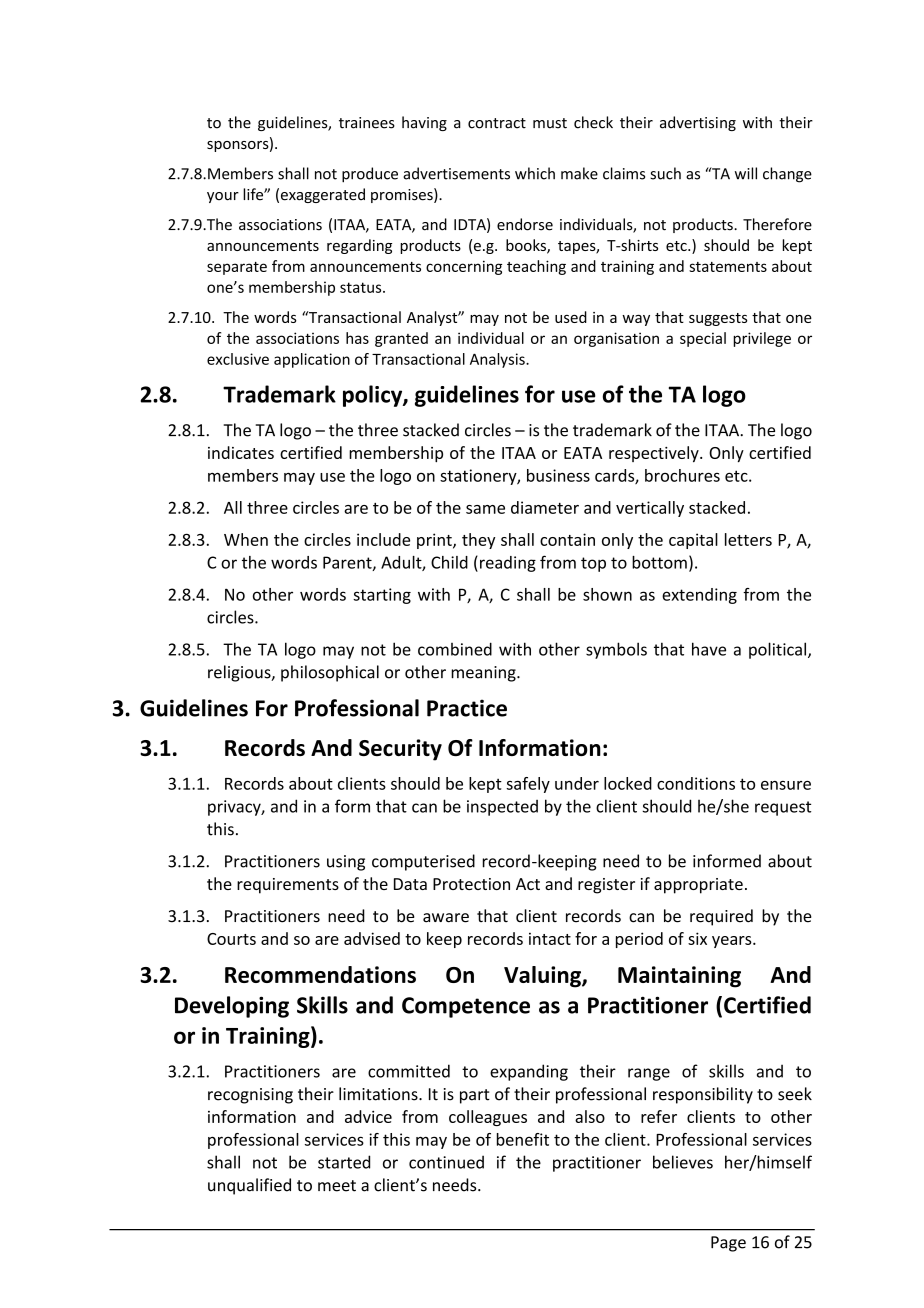 The image size is (924, 1308). I want to click on your, so click(223, 197).
